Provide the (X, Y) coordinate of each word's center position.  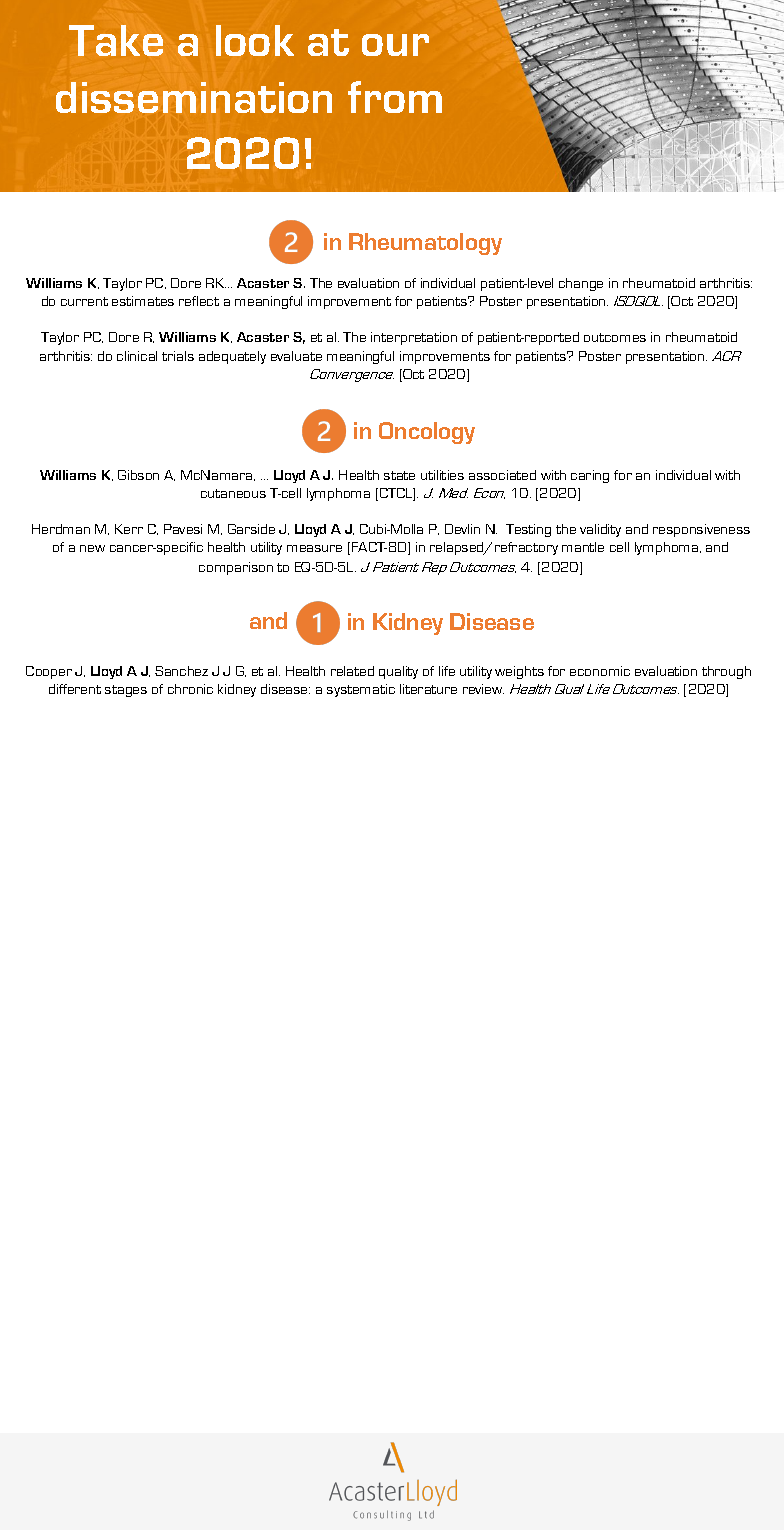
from (395, 97)
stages (126, 691)
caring (590, 476)
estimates (143, 301)
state (399, 475)
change (581, 284)
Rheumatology (425, 244)
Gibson (138, 475)
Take (116, 40)
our (395, 45)
